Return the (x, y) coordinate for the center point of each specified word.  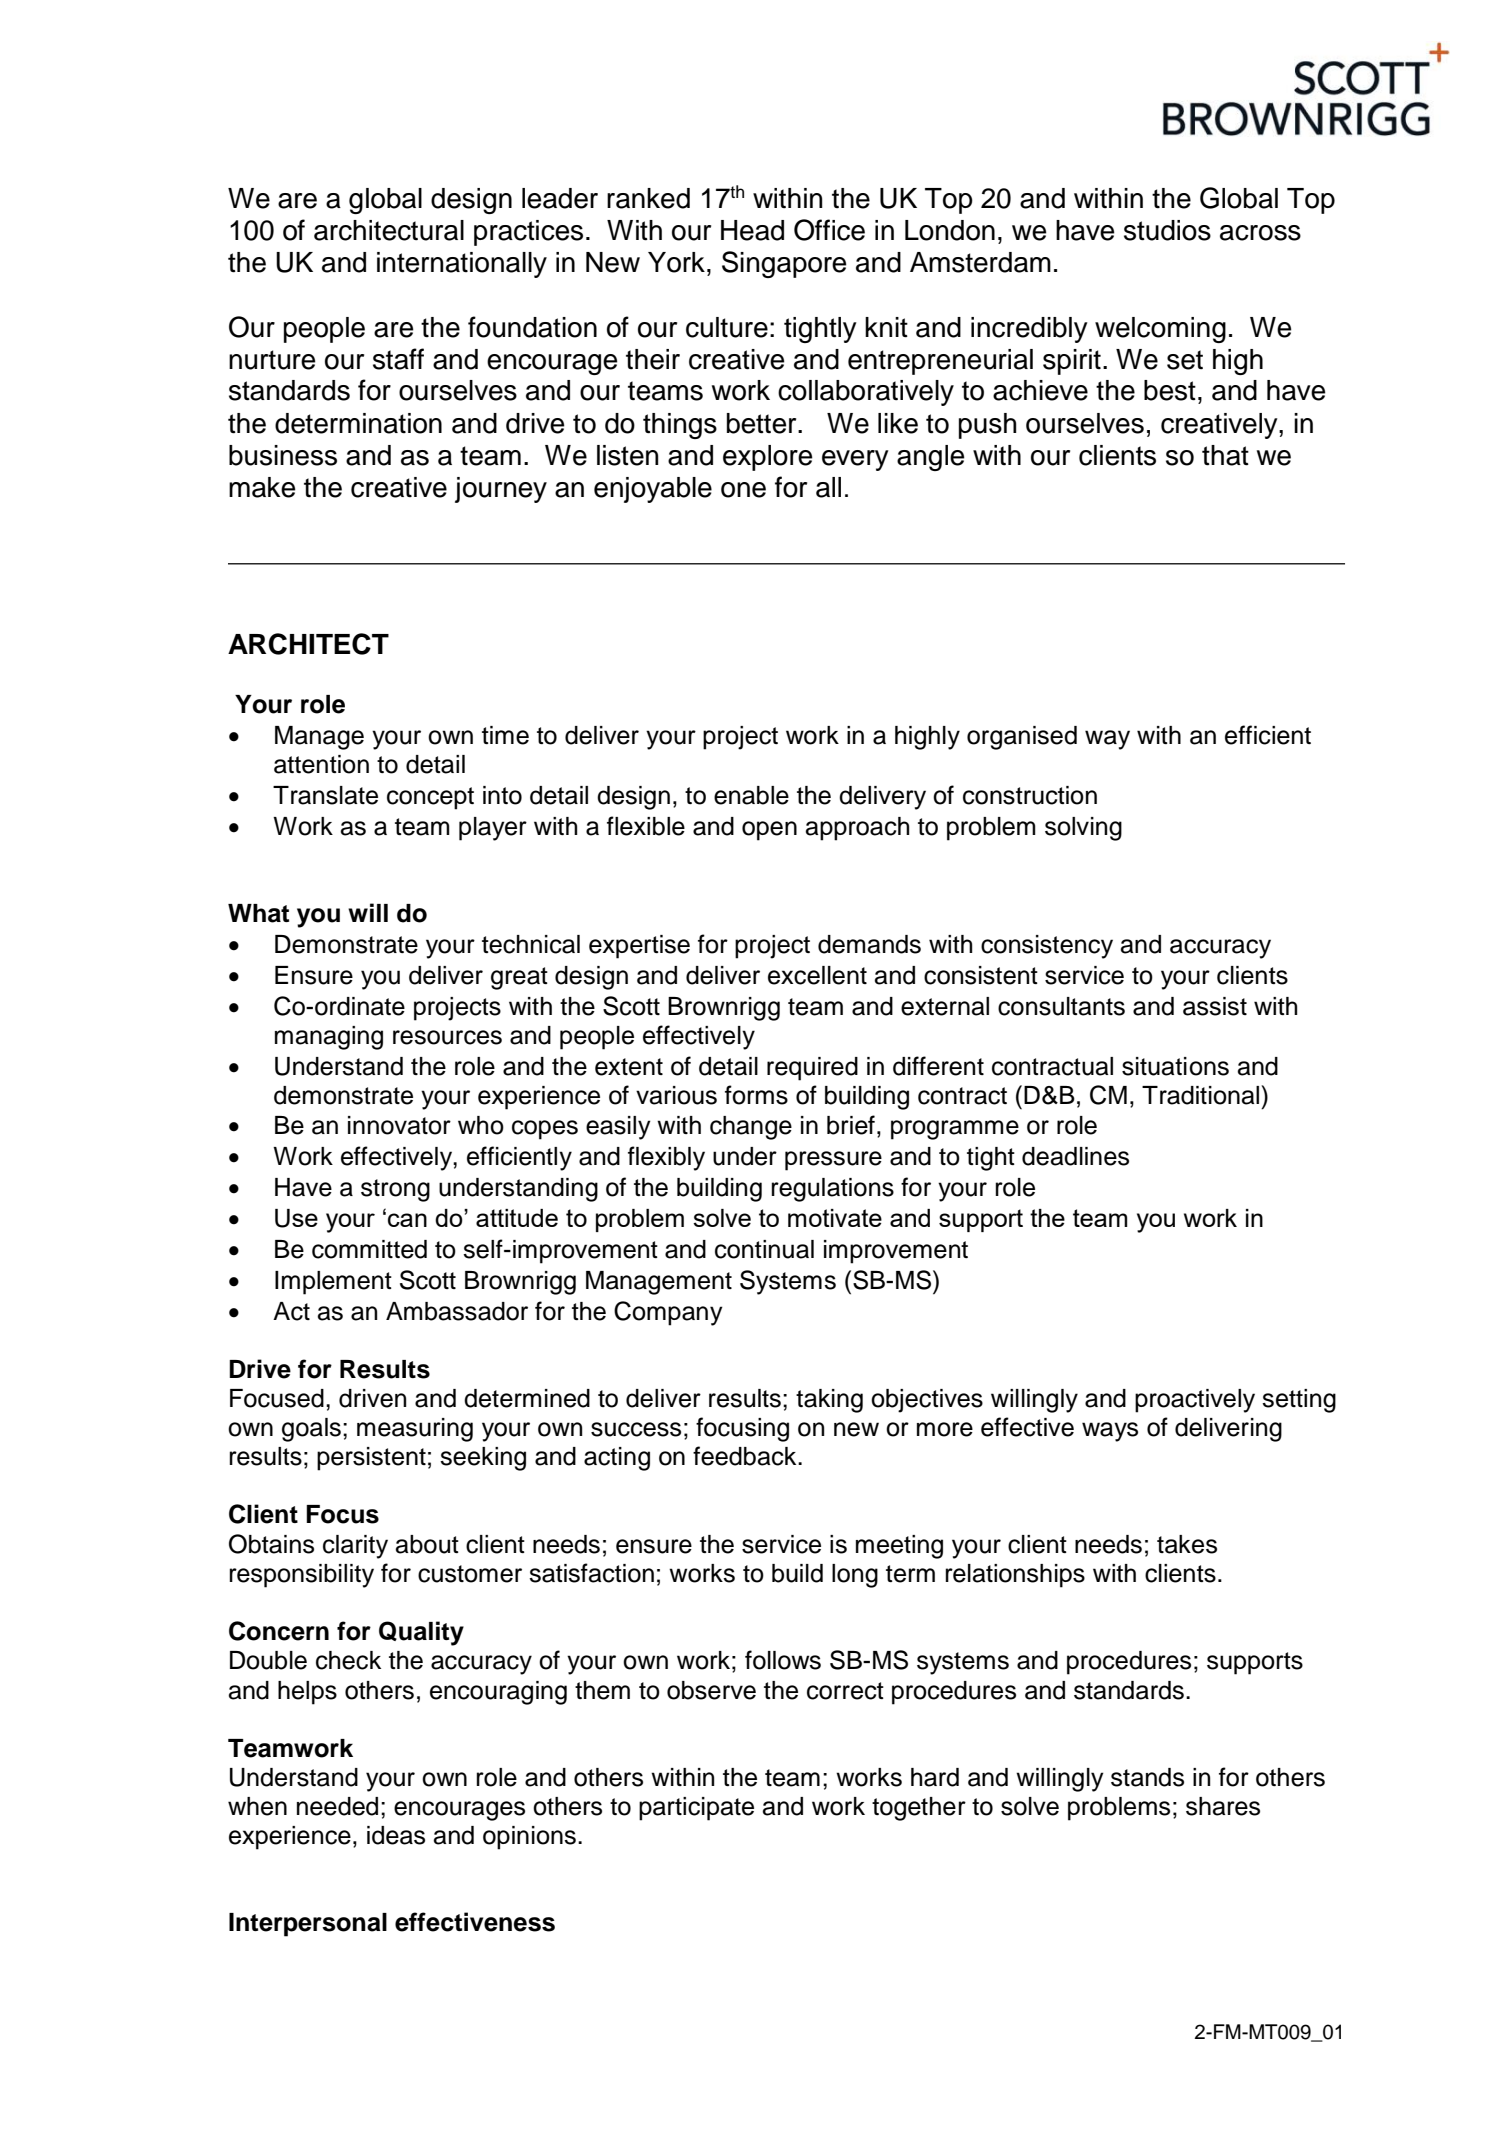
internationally (462, 265)
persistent (371, 1459)
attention (321, 764)
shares (1223, 1806)
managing (329, 1038)
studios (1167, 230)
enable (751, 795)
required (812, 1069)
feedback (746, 1456)
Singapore (784, 264)
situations (1175, 1066)
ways (1110, 1432)
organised (1022, 738)
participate (696, 1809)
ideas (396, 1835)
